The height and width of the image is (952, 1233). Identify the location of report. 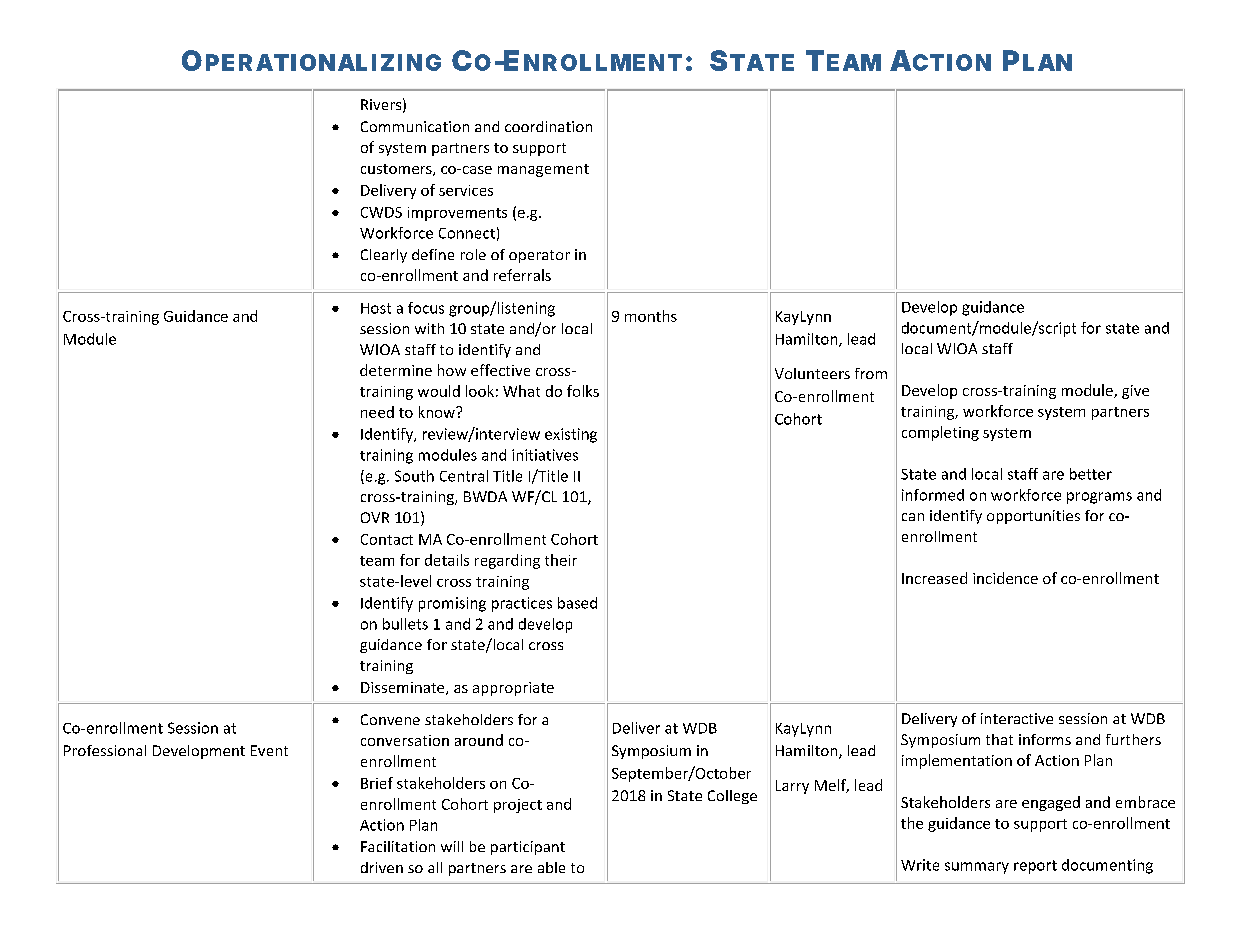
(1035, 867).
